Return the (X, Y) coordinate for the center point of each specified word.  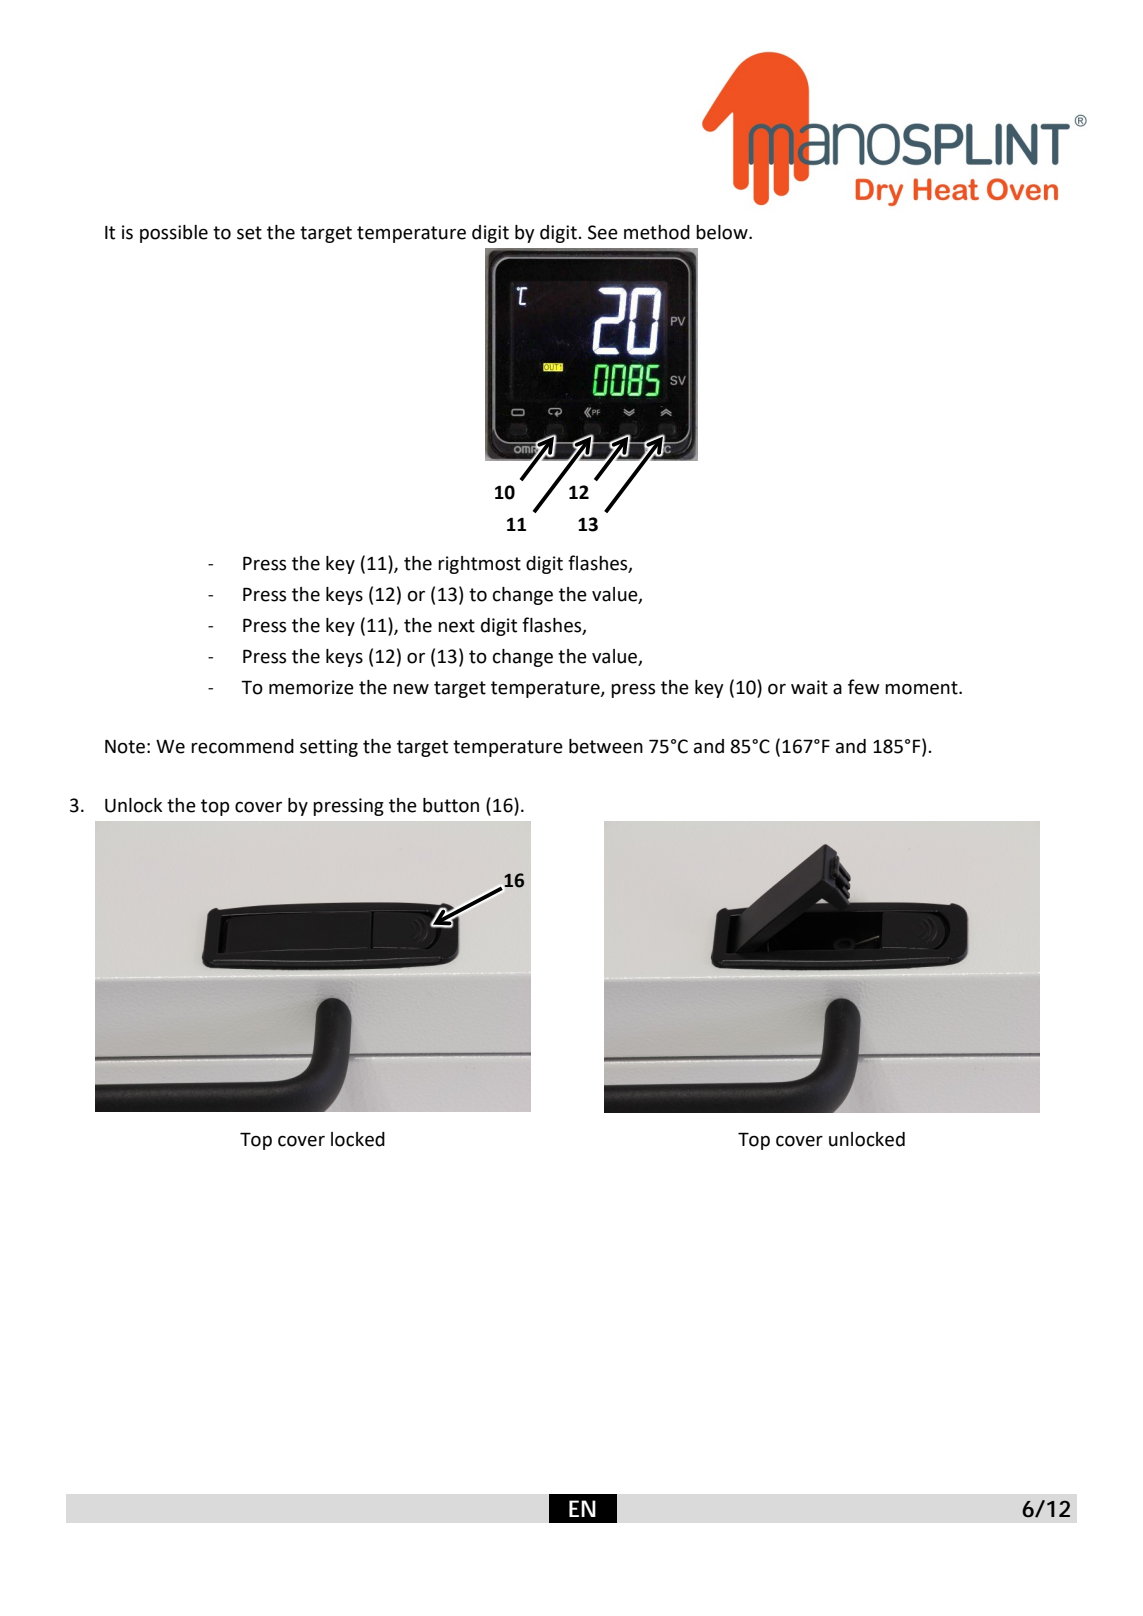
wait (809, 687)
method (657, 232)
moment (922, 688)
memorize (311, 687)
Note (125, 747)
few (864, 687)
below (723, 232)
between (606, 746)
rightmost (479, 565)
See (603, 232)
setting (329, 748)
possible (174, 234)
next (456, 626)
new (411, 689)
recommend (242, 746)
